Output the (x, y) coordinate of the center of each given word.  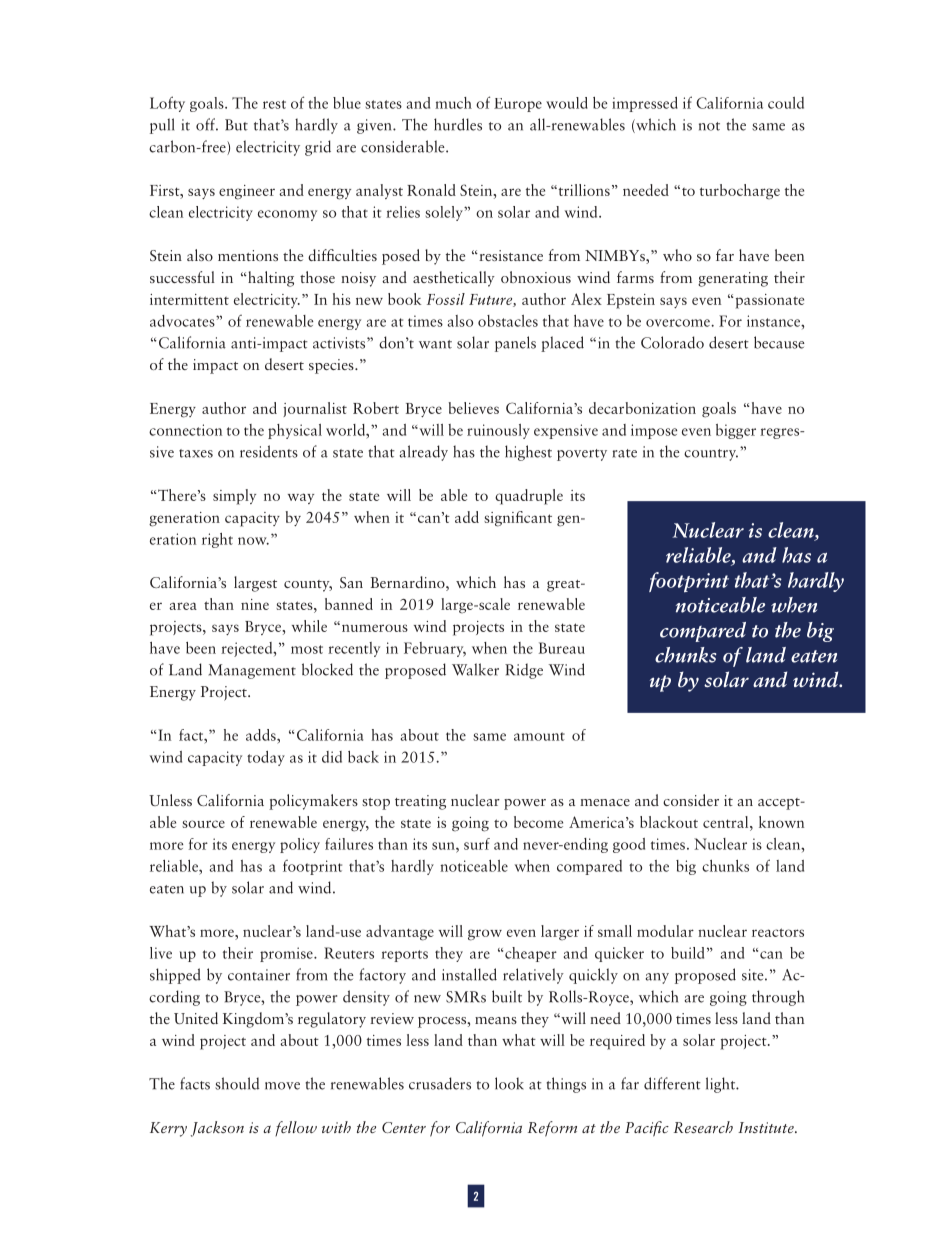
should (237, 1083)
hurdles (458, 124)
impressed (645, 104)
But (236, 125)
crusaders (440, 1083)
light (722, 1085)
